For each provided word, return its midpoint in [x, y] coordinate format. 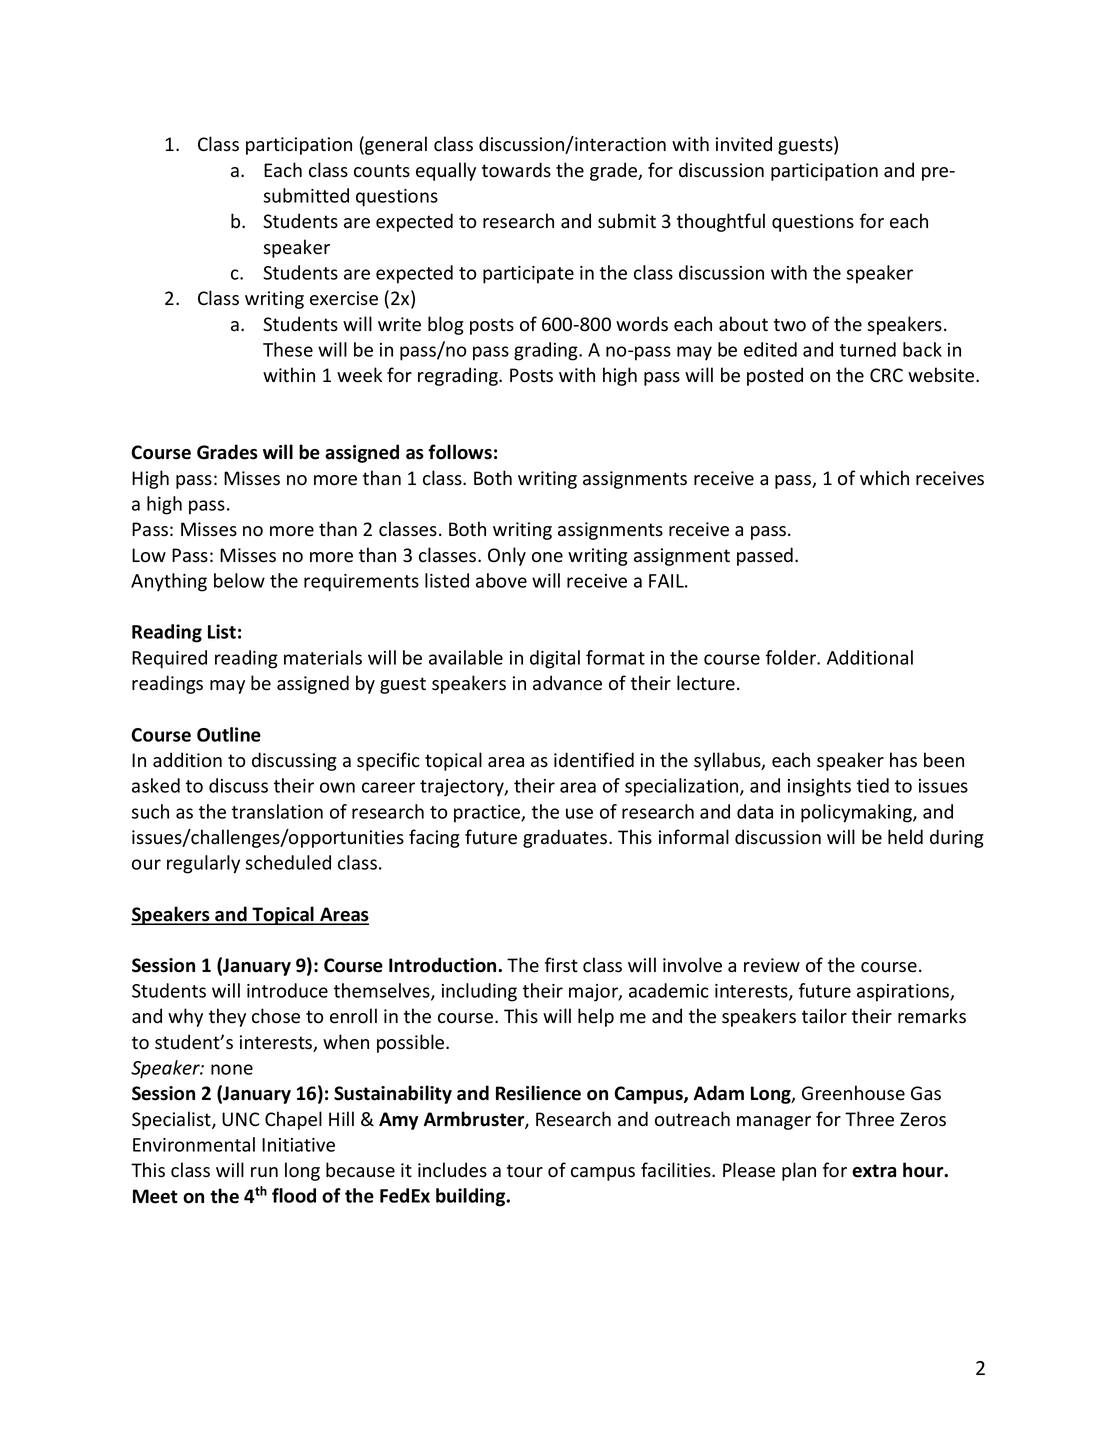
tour [525, 1171]
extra [874, 1171]
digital [555, 659]
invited [744, 144]
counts [382, 171]
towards [516, 170]
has [903, 760]
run [264, 1172]
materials [323, 657]
